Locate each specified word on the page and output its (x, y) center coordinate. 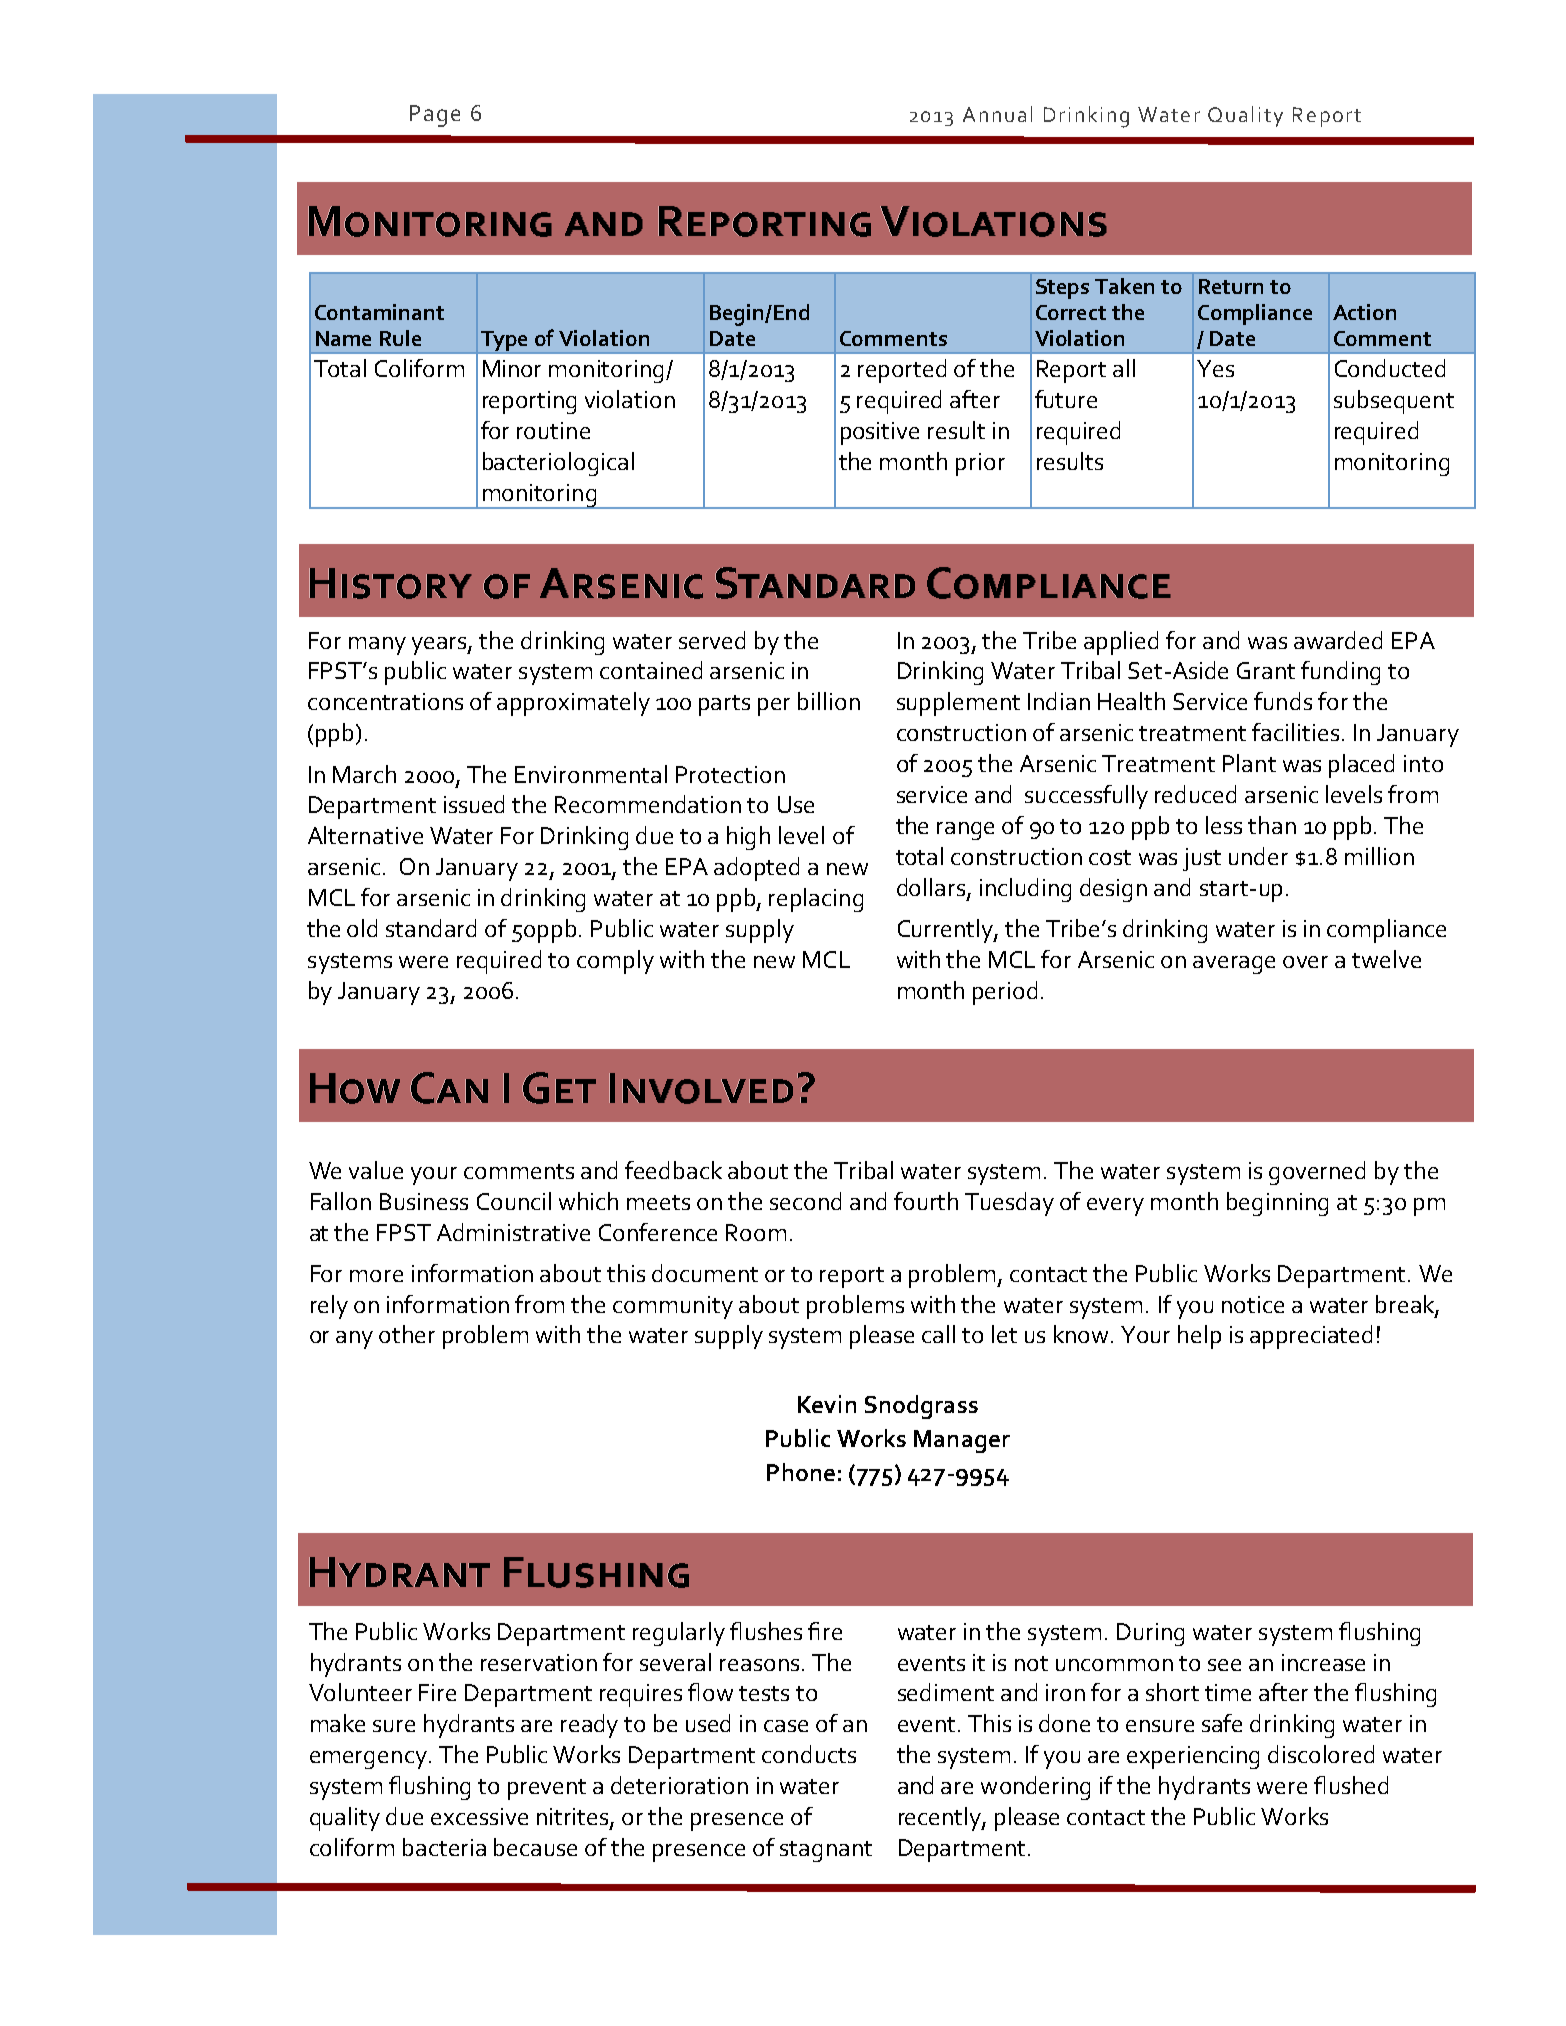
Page (435, 116)
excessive (479, 1816)
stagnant (826, 1851)
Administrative (513, 1232)
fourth (926, 1201)
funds (1283, 701)
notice (1253, 1304)
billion (829, 701)
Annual (997, 114)
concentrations (385, 701)
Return (1231, 286)
